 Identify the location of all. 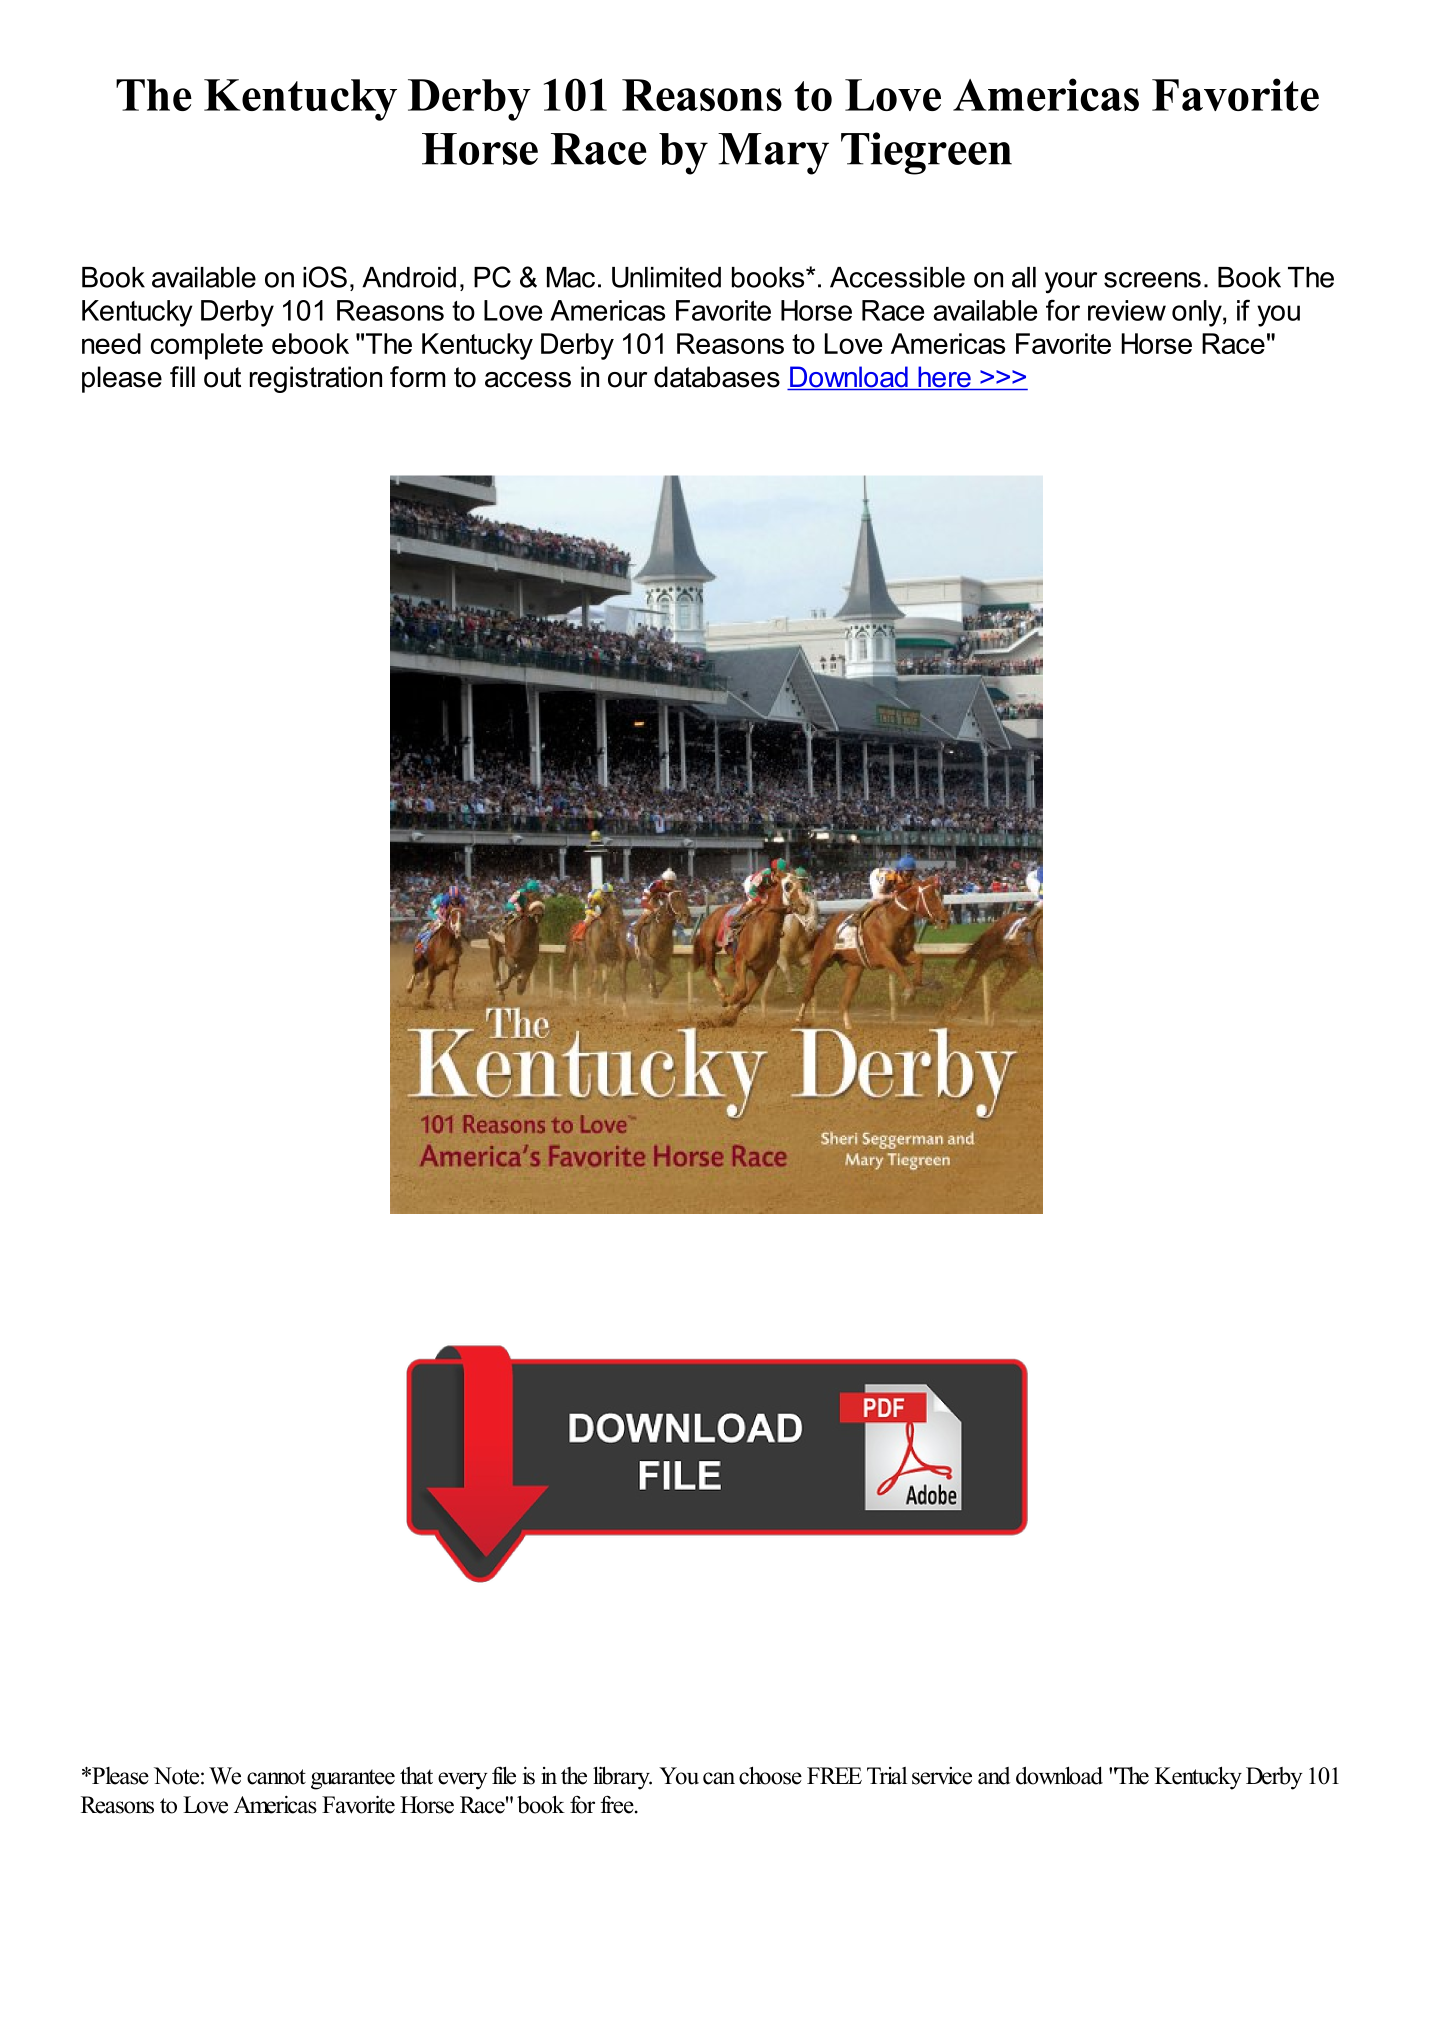
(1024, 277).
